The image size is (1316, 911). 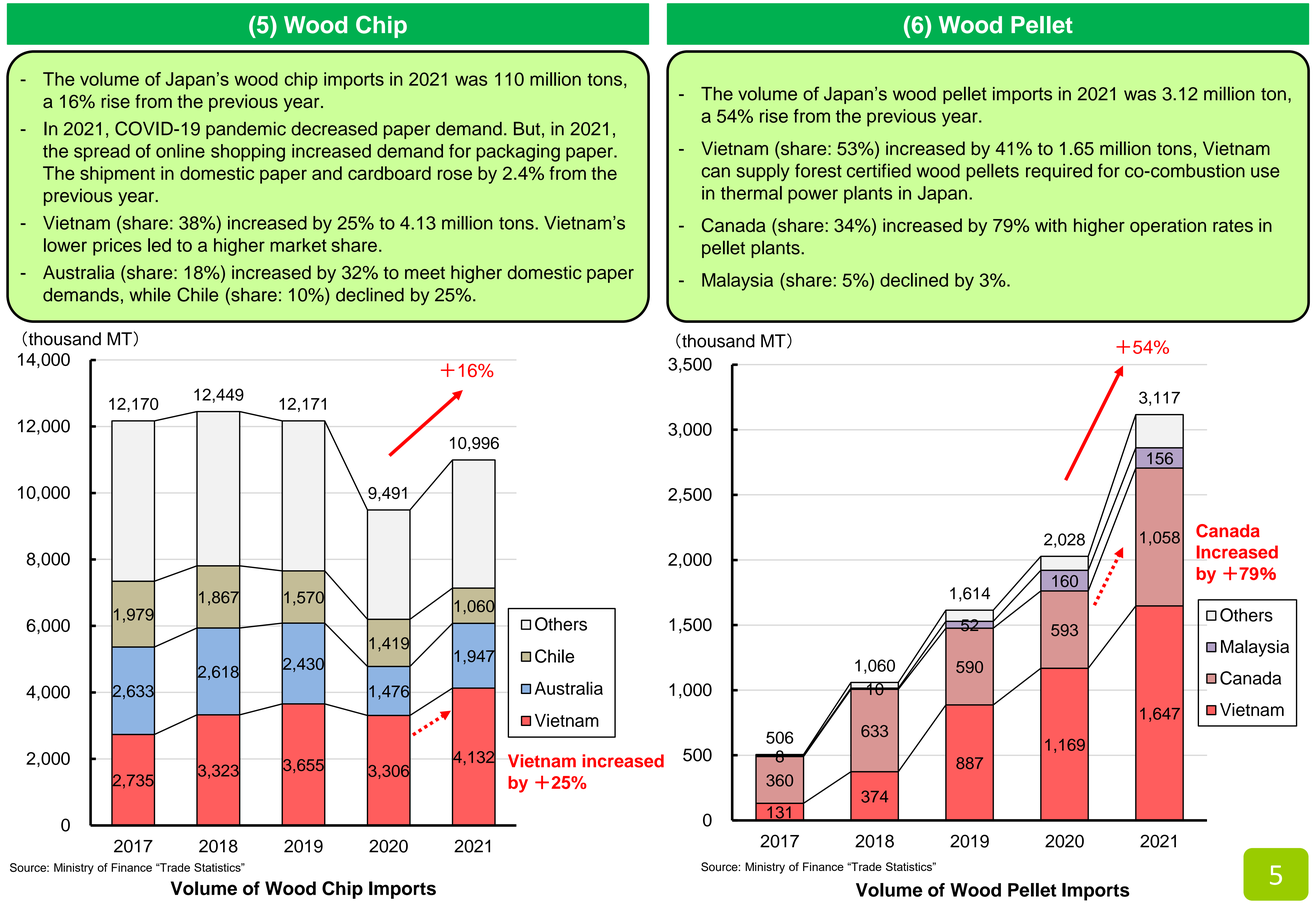 What do you see at coordinates (518, 153) in the screenshot?
I see `packaging` at bounding box center [518, 153].
